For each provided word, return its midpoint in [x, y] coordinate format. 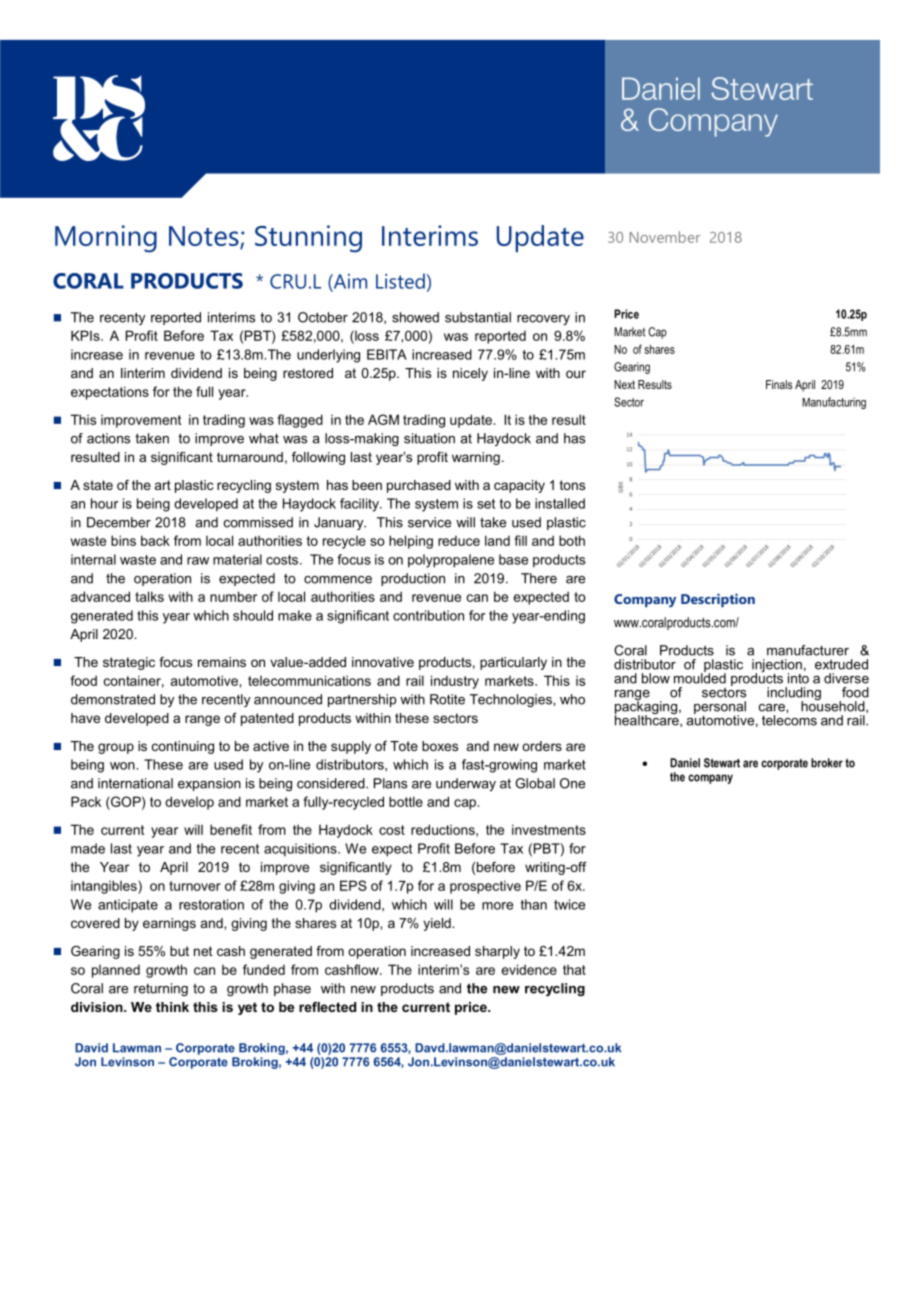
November [665, 237]
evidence [529, 969]
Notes [205, 237]
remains [222, 662]
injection [777, 667]
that [574, 970]
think [172, 1007]
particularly [513, 663]
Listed [400, 281]
